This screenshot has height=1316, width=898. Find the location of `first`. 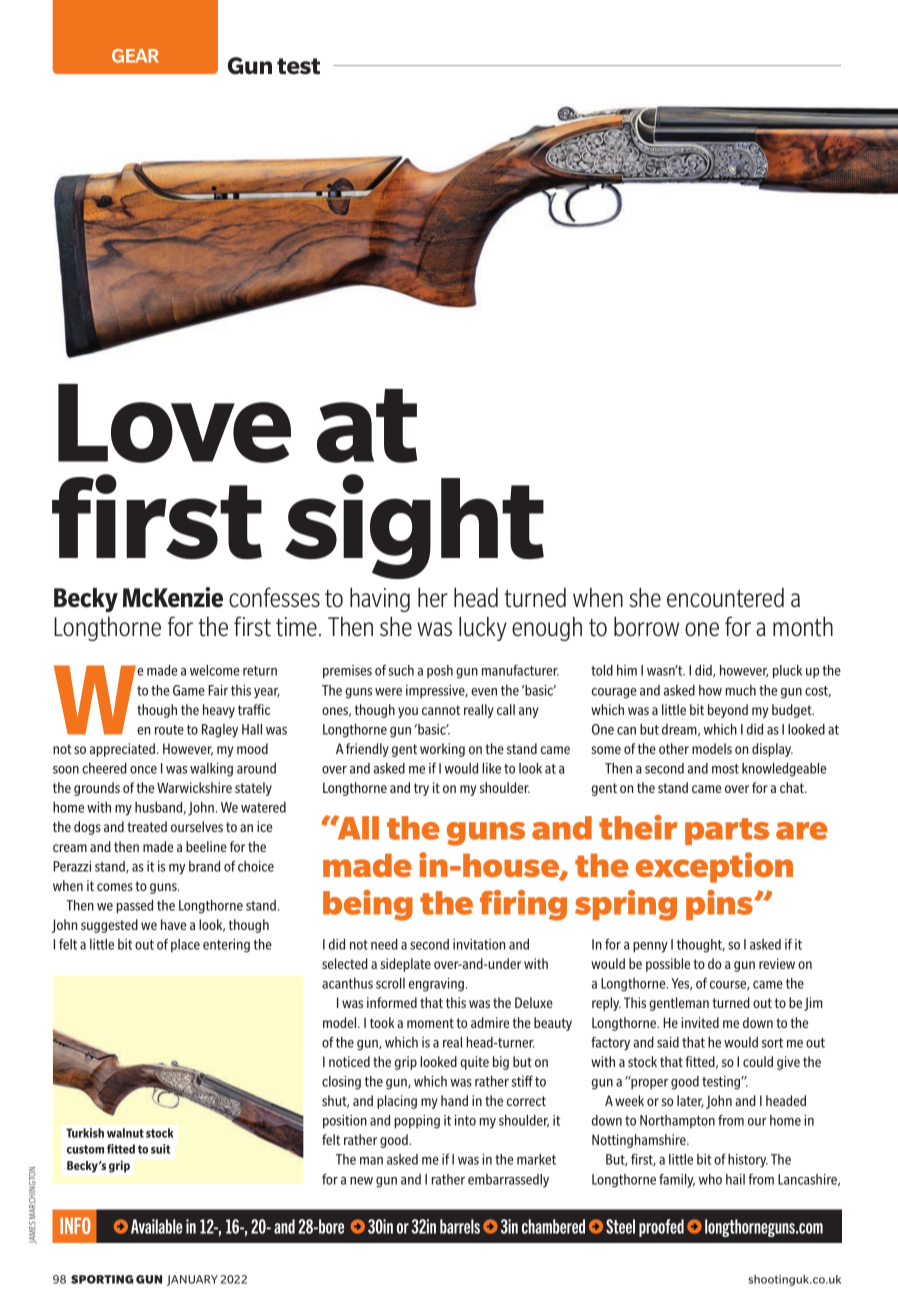

first is located at coordinates (252, 626).
